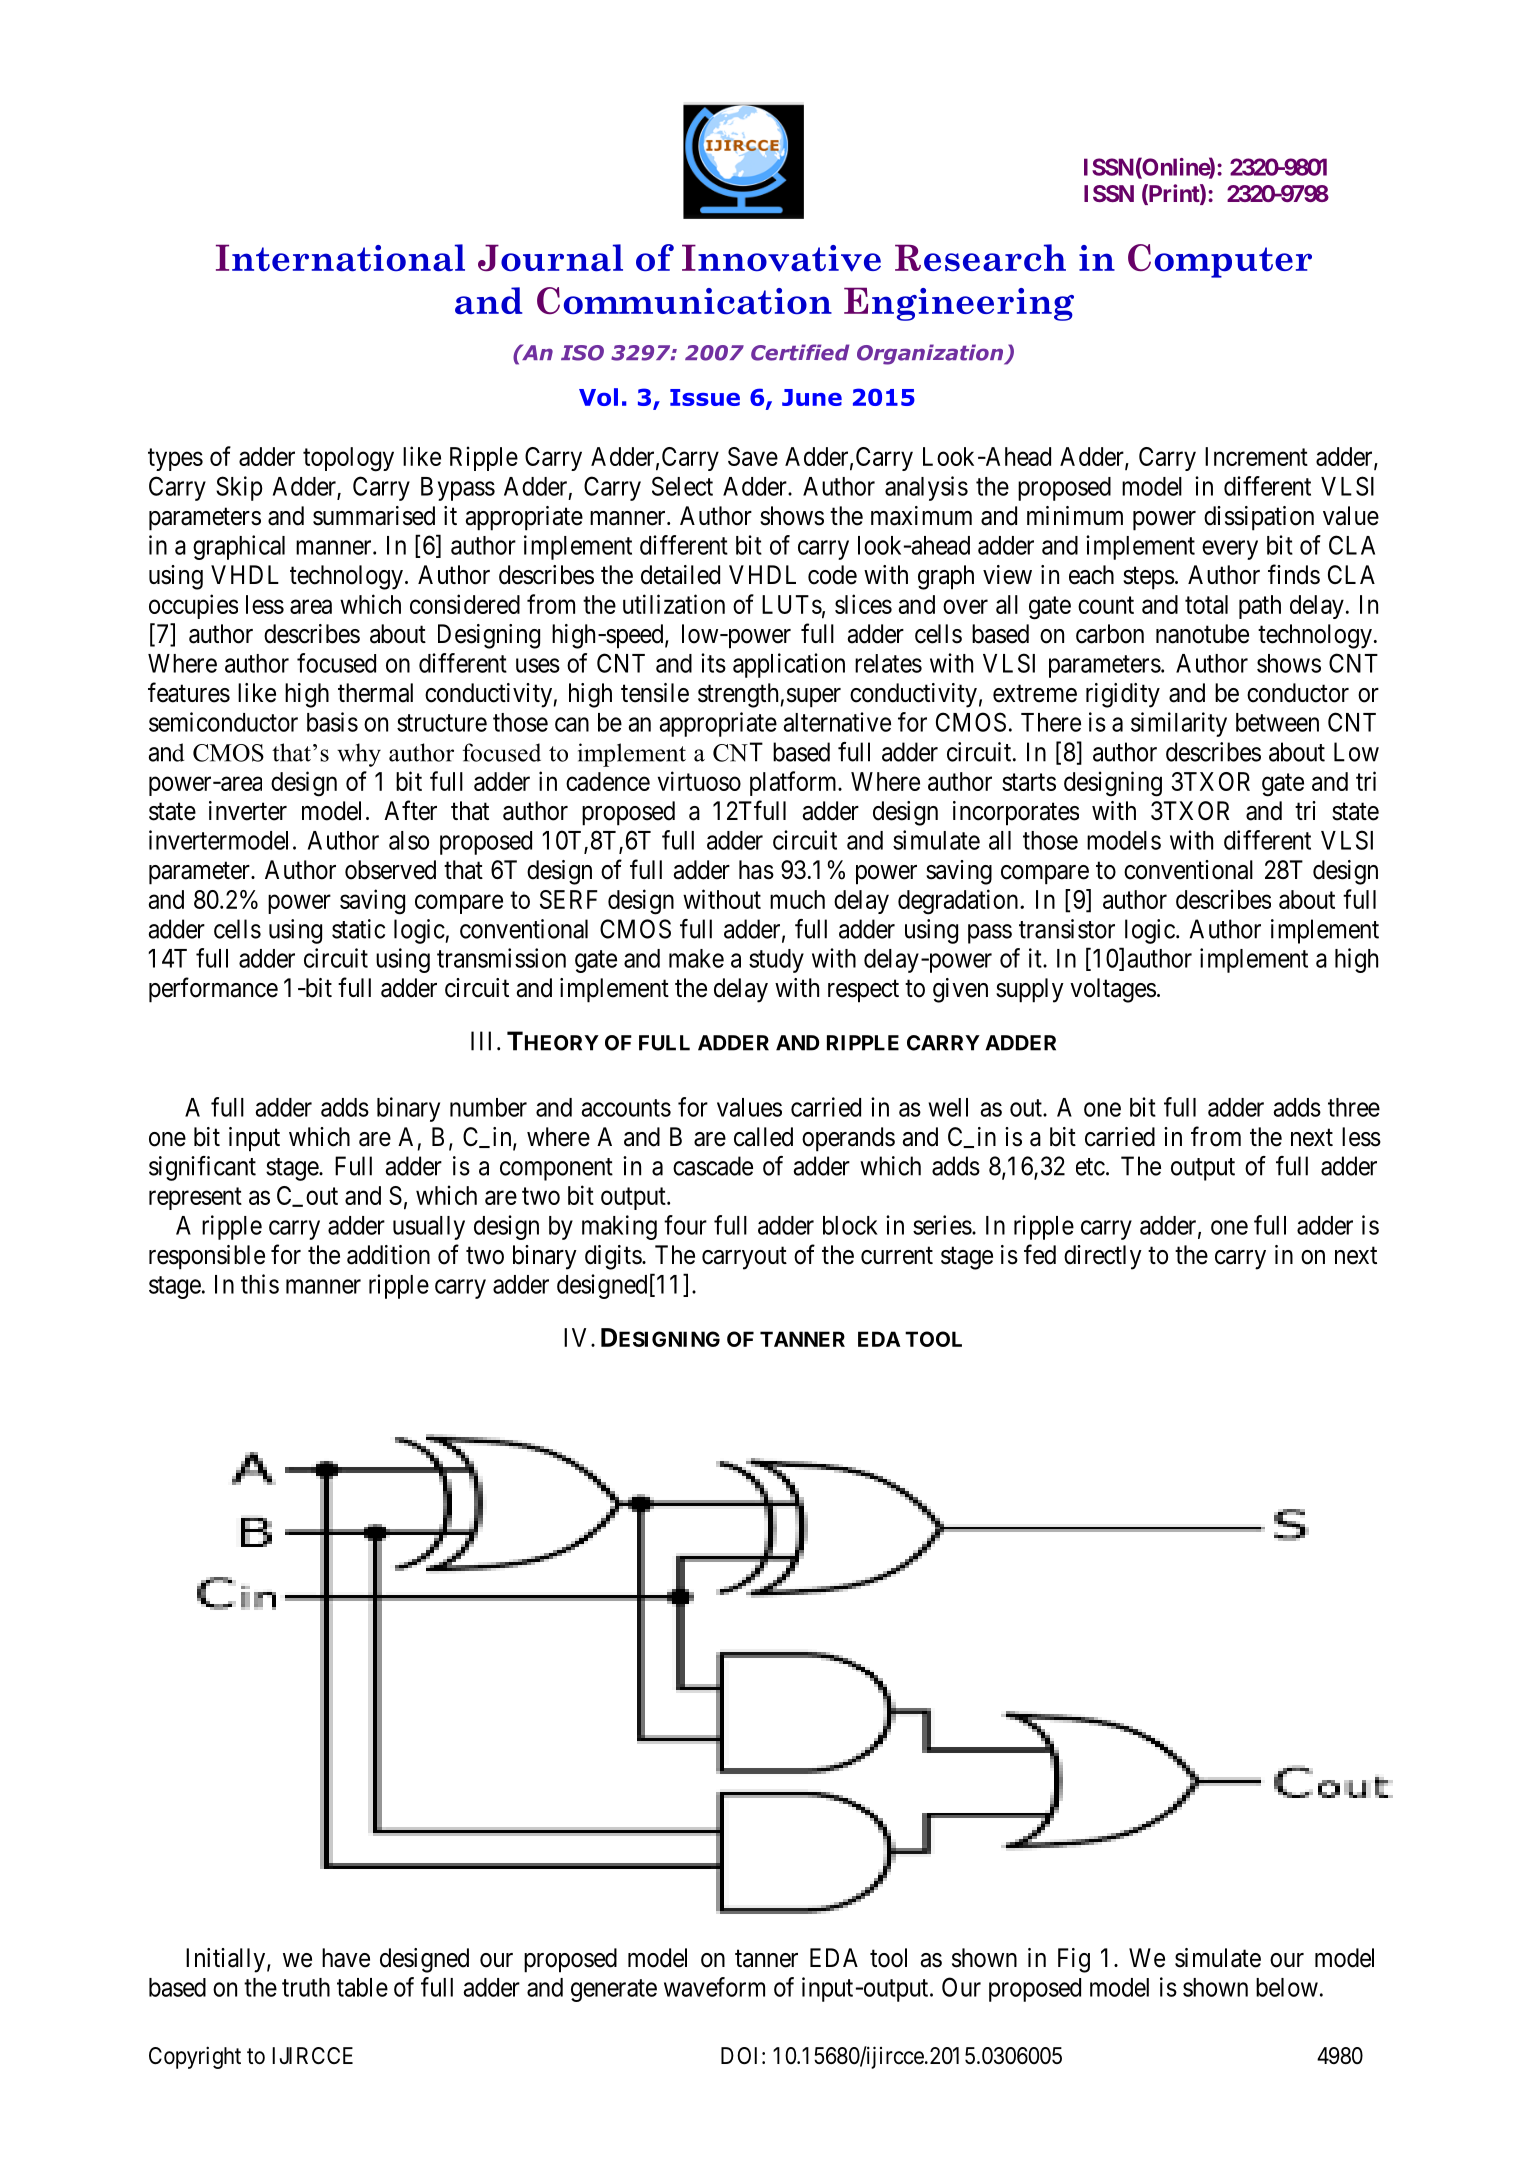  I want to click on Fig, so click(1074, 1960).
